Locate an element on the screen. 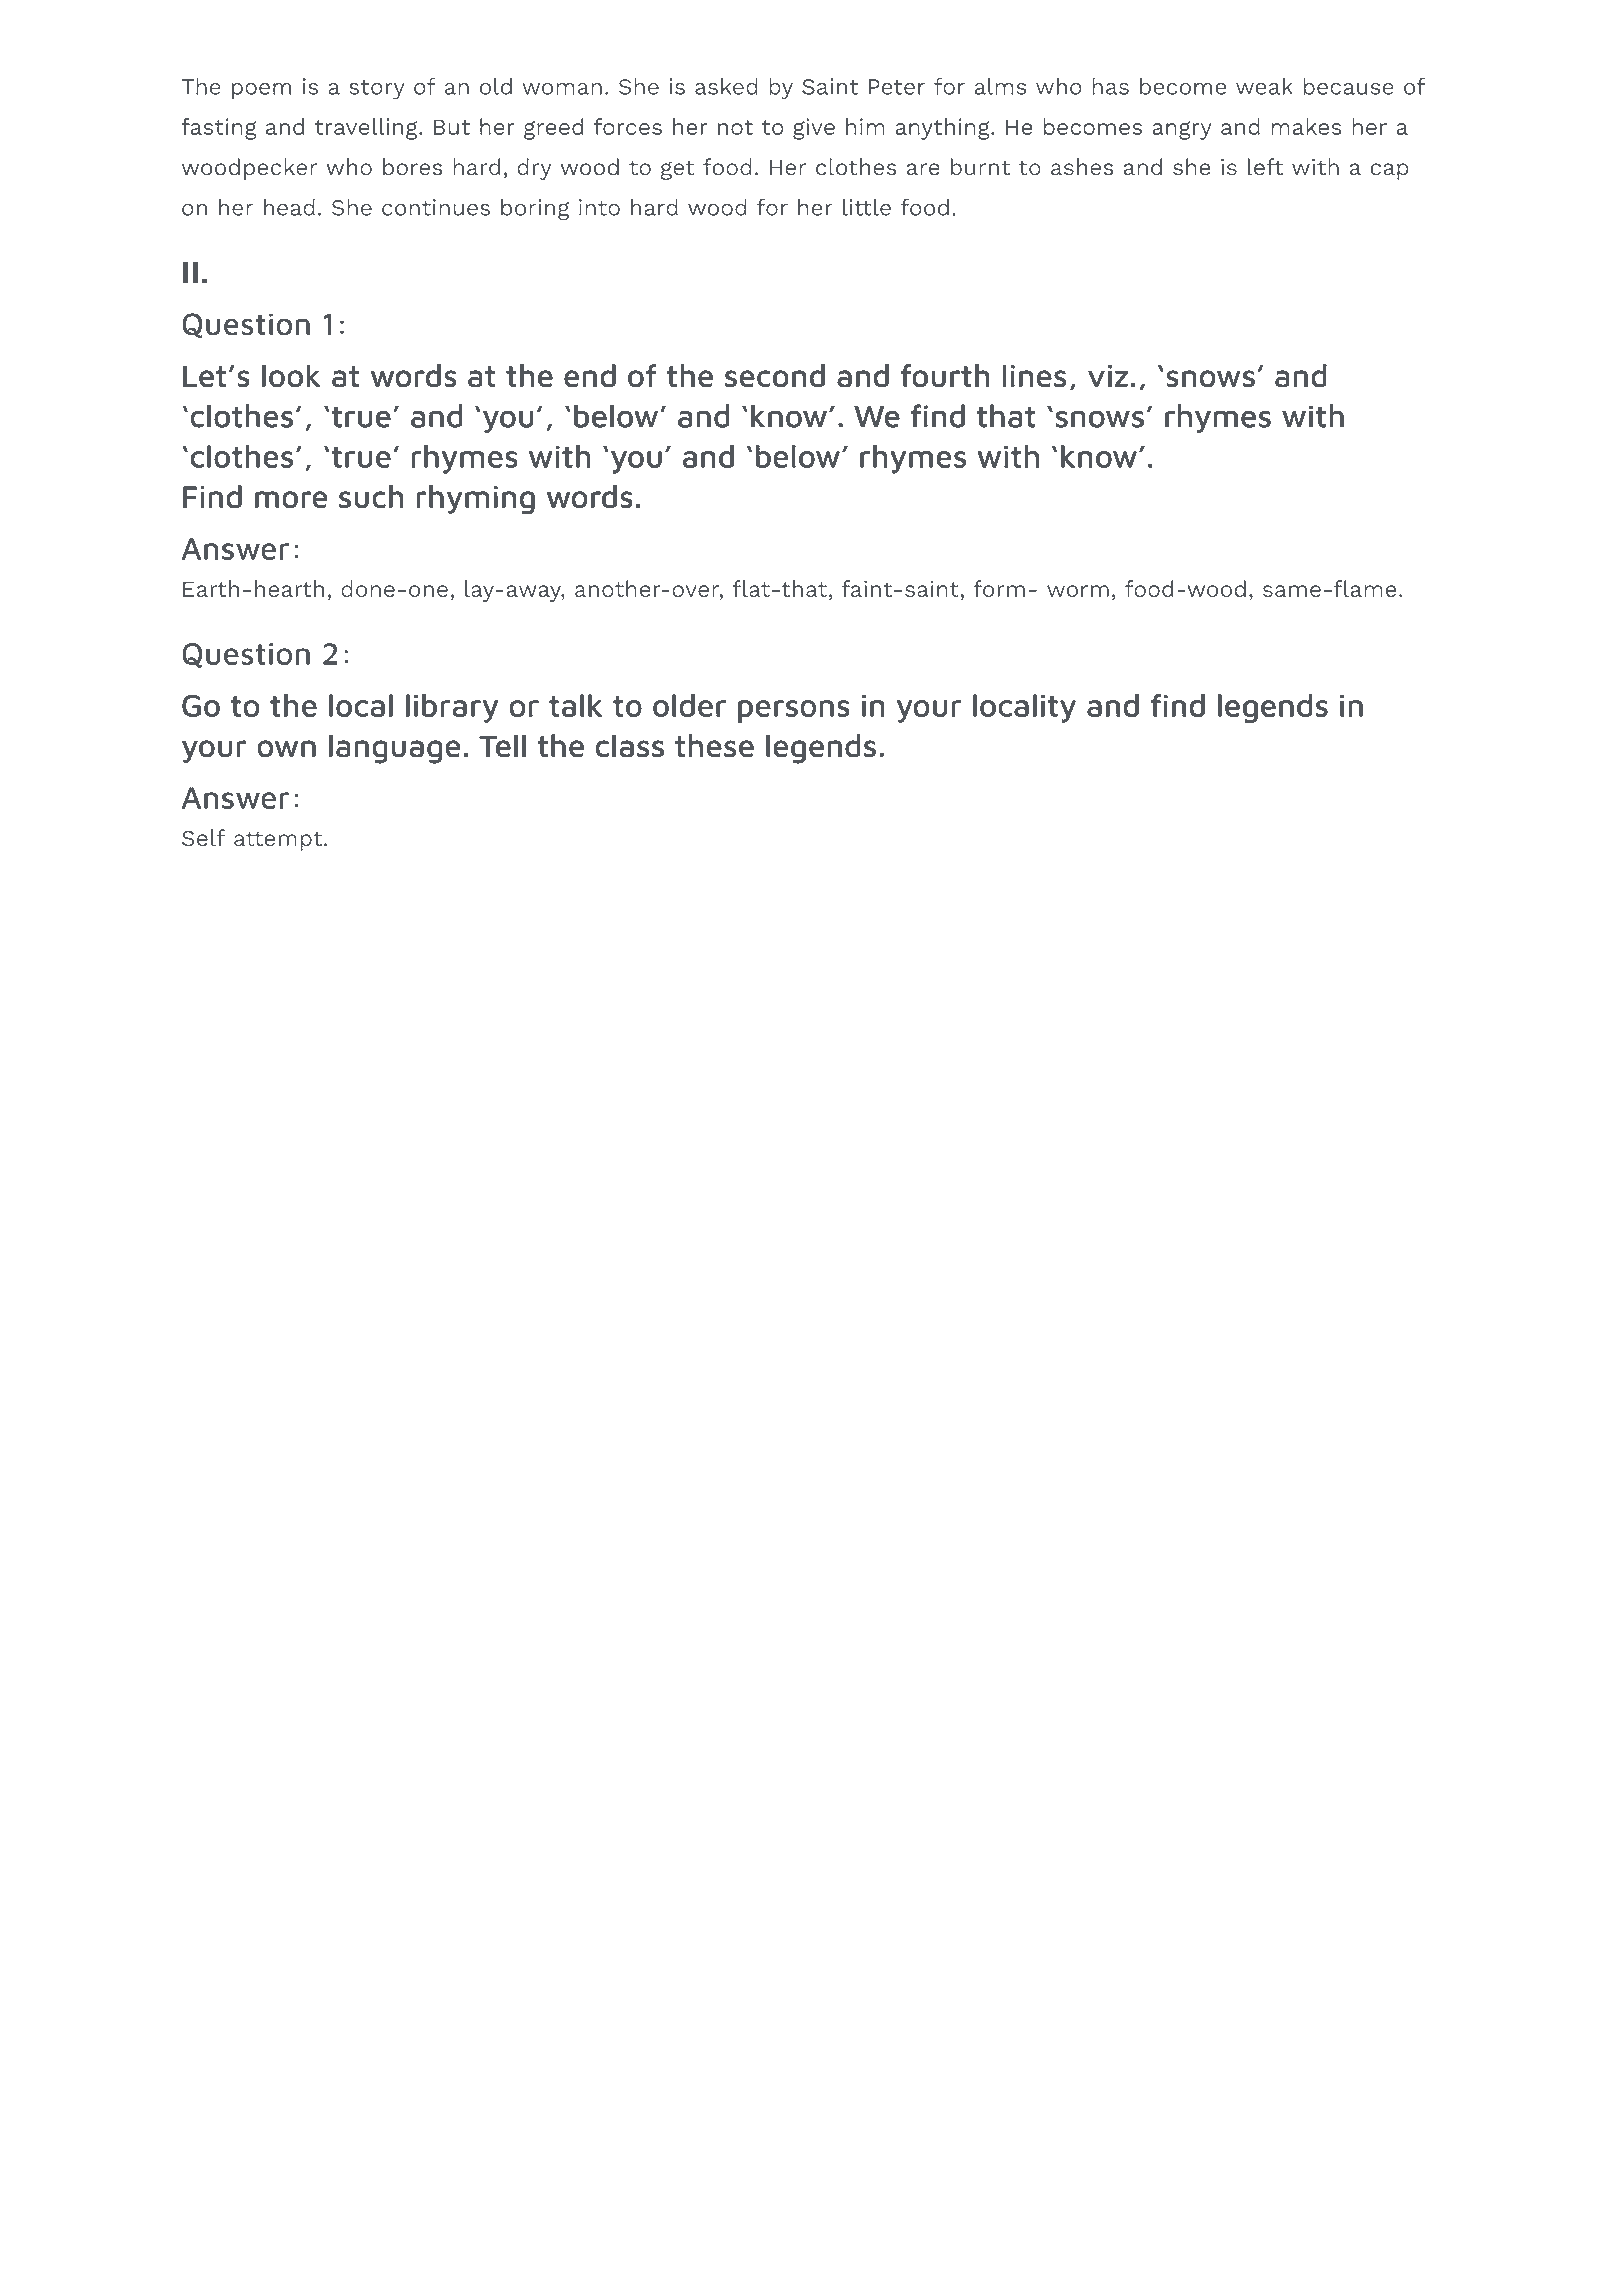  attempt is located at coordinates (279, 841).
